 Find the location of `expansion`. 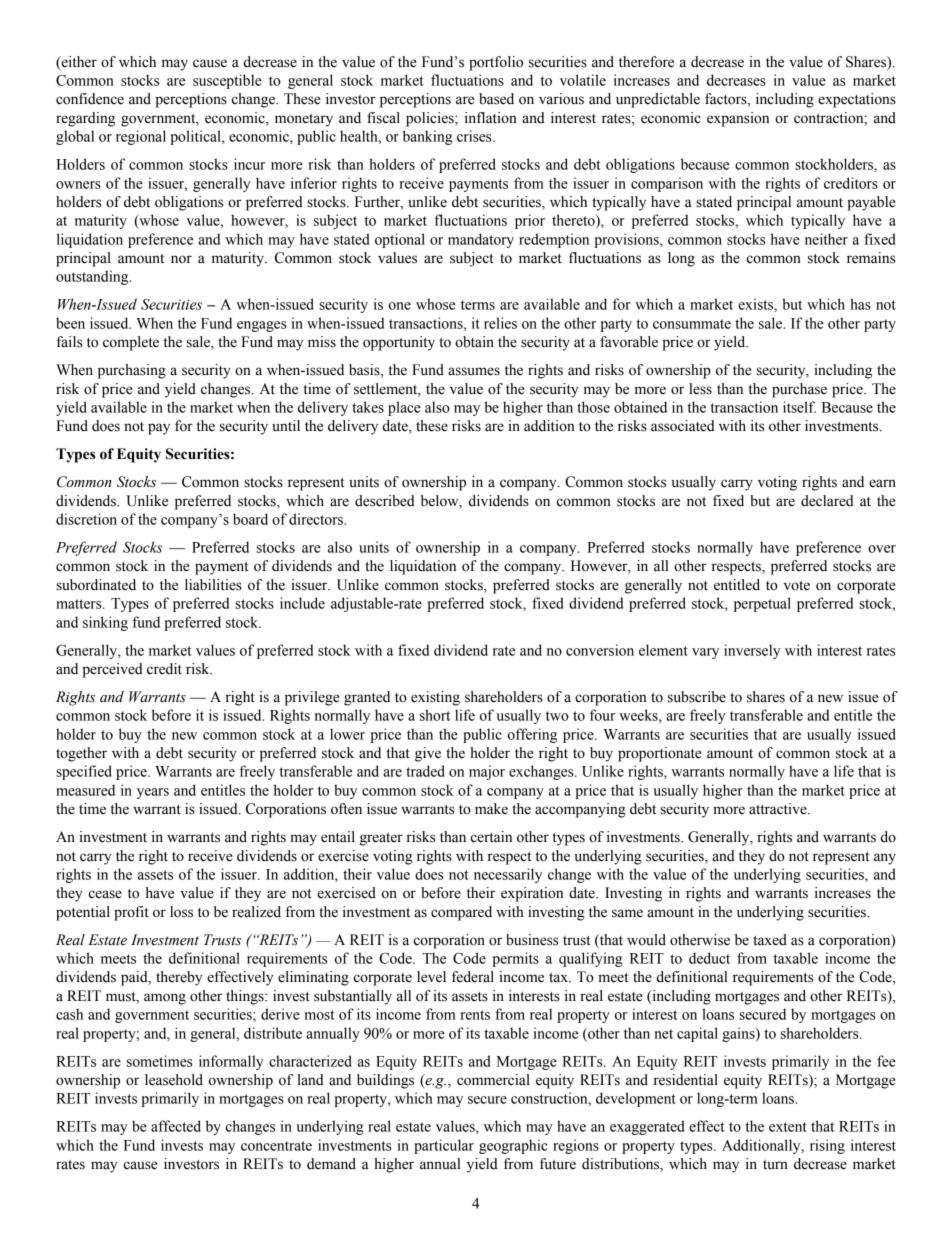

expansion is located at coordinates (738, 119).
